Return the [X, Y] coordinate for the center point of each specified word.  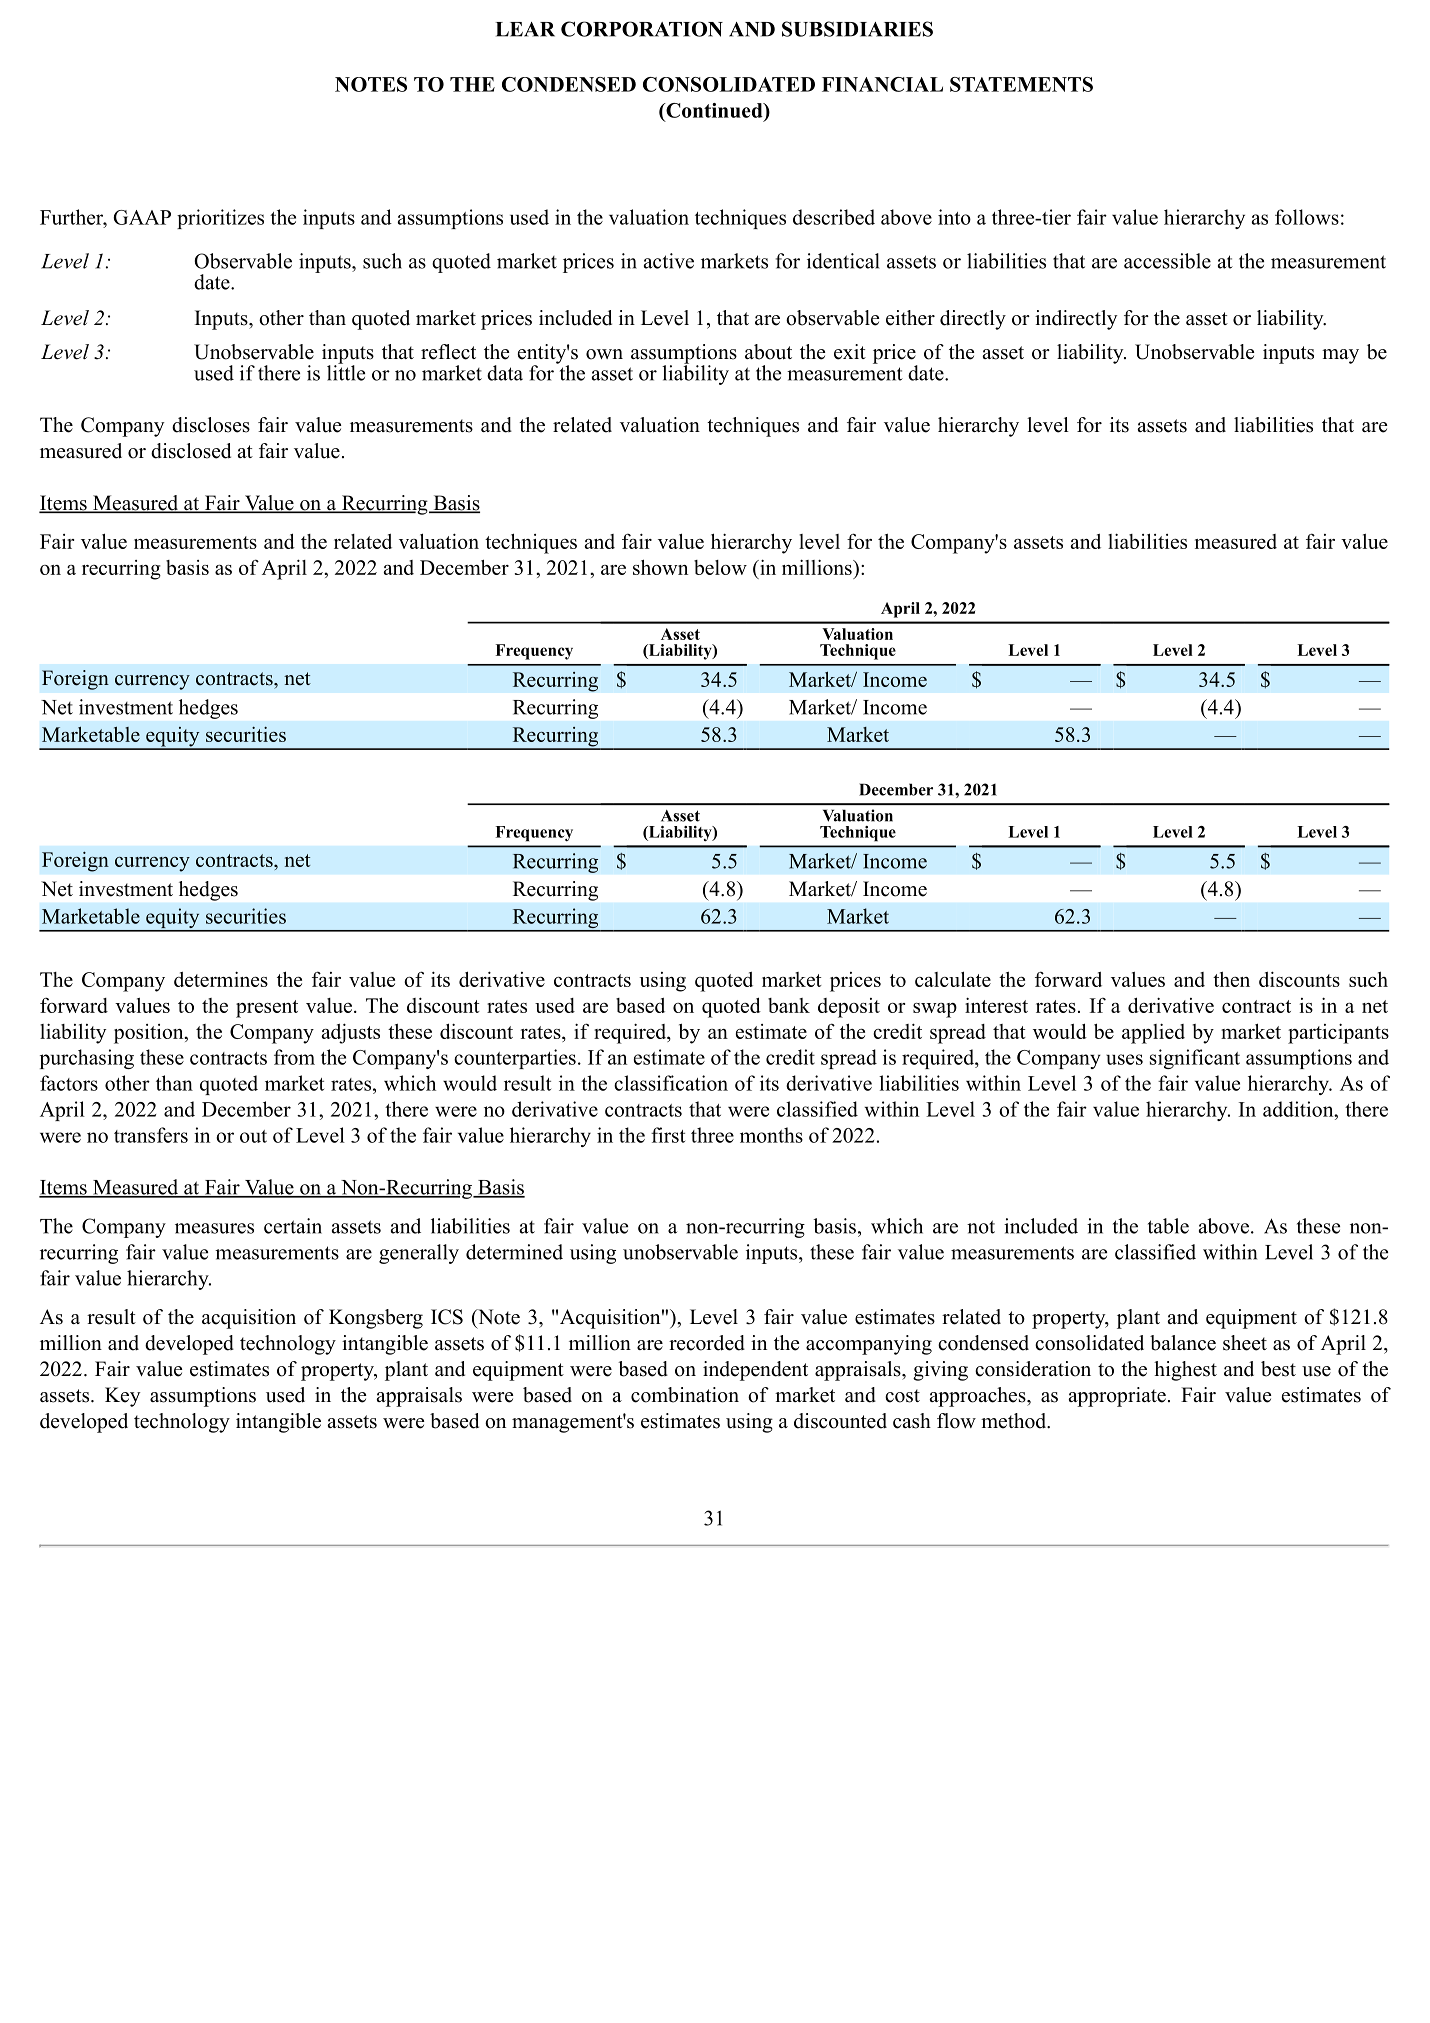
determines [221, 979]
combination [685, 1395]
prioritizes [220, 219]
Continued [714, 110]
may [1340, 356]
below [720, 567]
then [1231, 979]
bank [789, 1005]
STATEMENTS [1021, 84]
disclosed [191, 451]
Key [123, 1397]
